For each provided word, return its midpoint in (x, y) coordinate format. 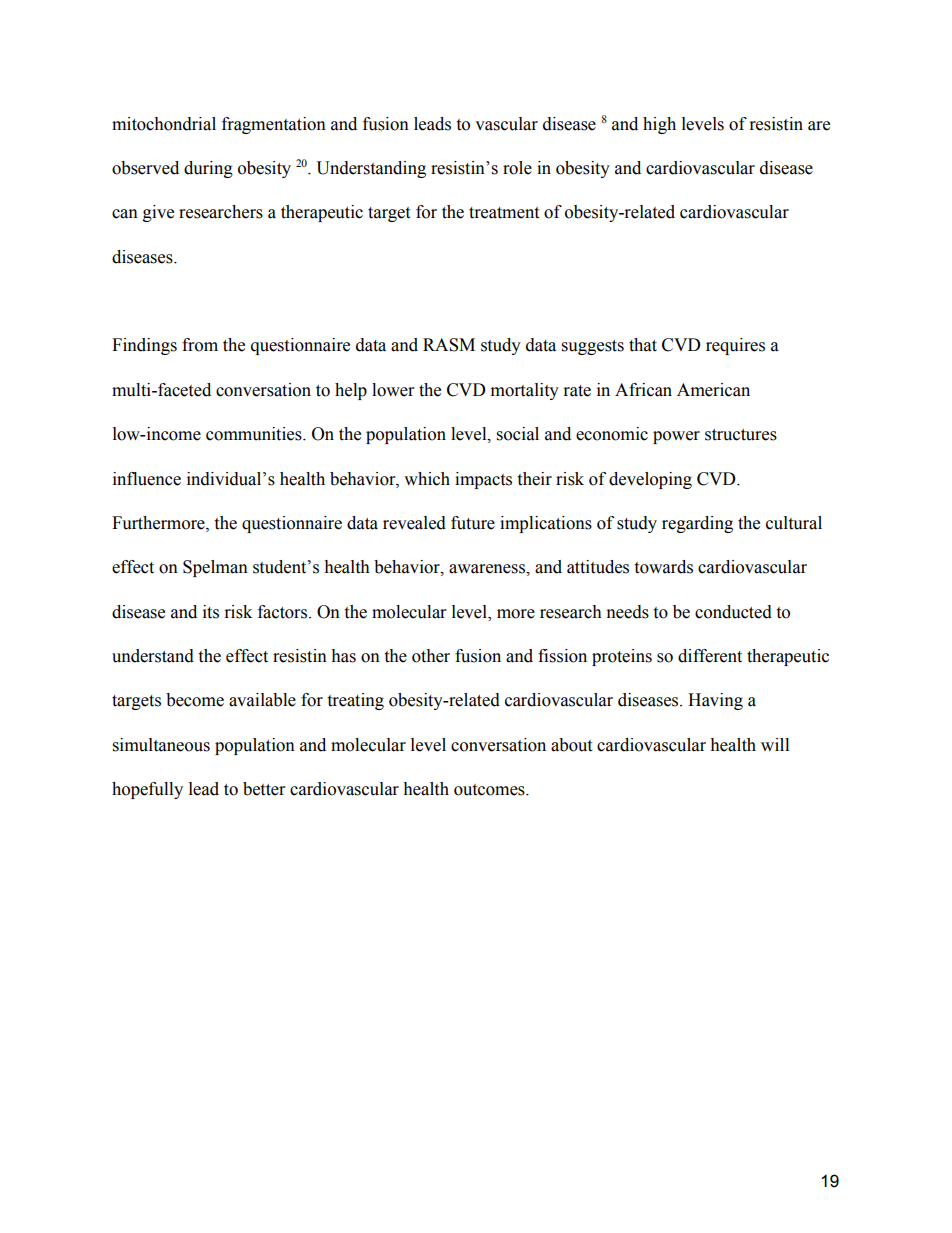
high (659, 125)
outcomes (490, 790)
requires (735, 346)
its (211, 612)
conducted (733, 612)
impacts (483, 480)
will (775, 744)
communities (255, 434)
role (517, 168)
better (264, 789)
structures (741, 435)
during (208, 169)
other (431, 656)
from (200, 345)
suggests (593, 347)
